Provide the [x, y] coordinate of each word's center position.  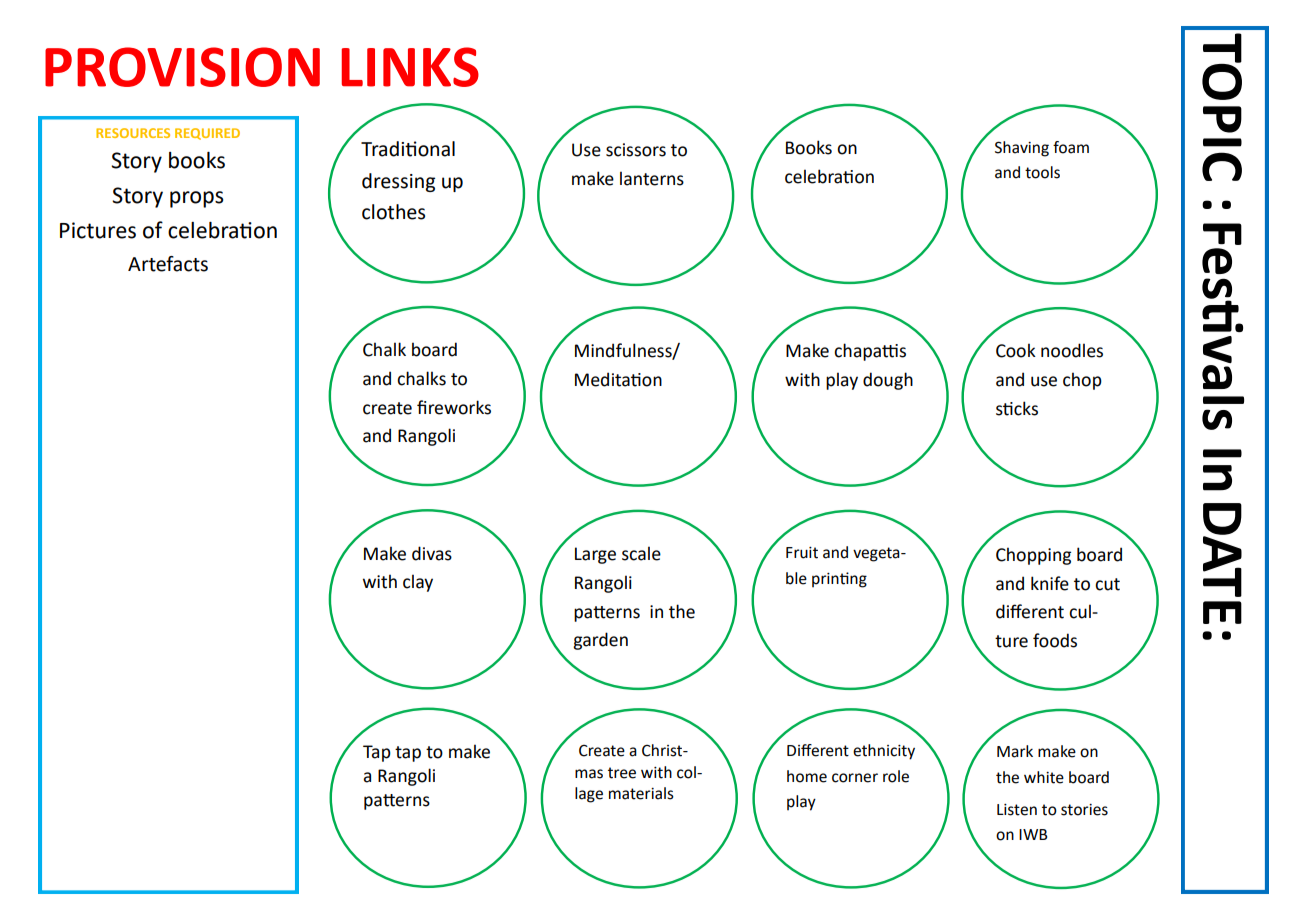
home [807, 776]
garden [600, 641]
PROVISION [182, 67]
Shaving [1022, 149]
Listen [1017, 810]
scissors [636, 150]
